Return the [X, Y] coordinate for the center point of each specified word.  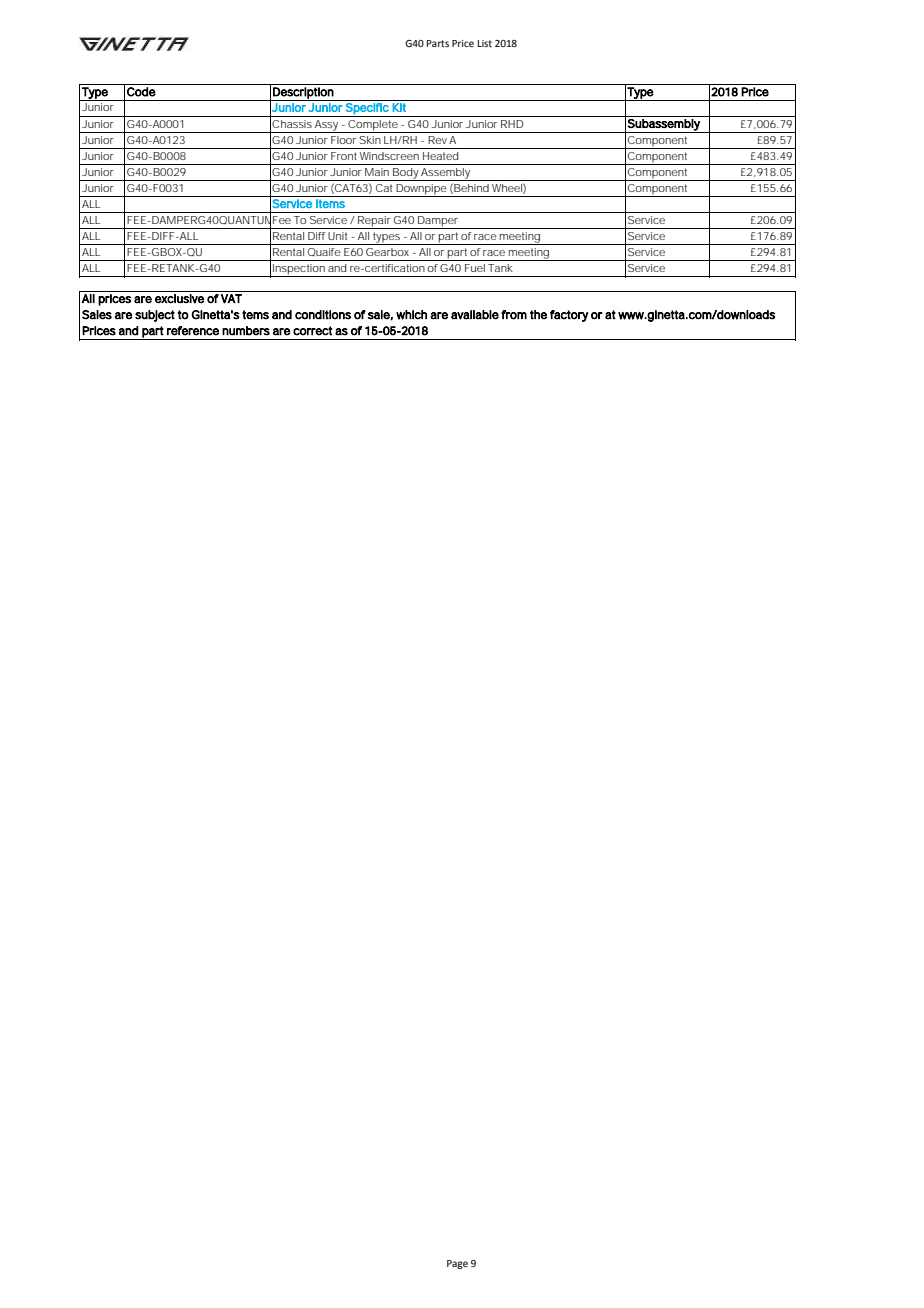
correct [312, 331]
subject [155, 316]
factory [569, 316]
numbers [246, 331]
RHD [512, 124]
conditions [323, 315]
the [538, 315]
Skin [370, 140]
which [411, 315]
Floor [343, 140]
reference [193, 331]
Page [457, 1264]
